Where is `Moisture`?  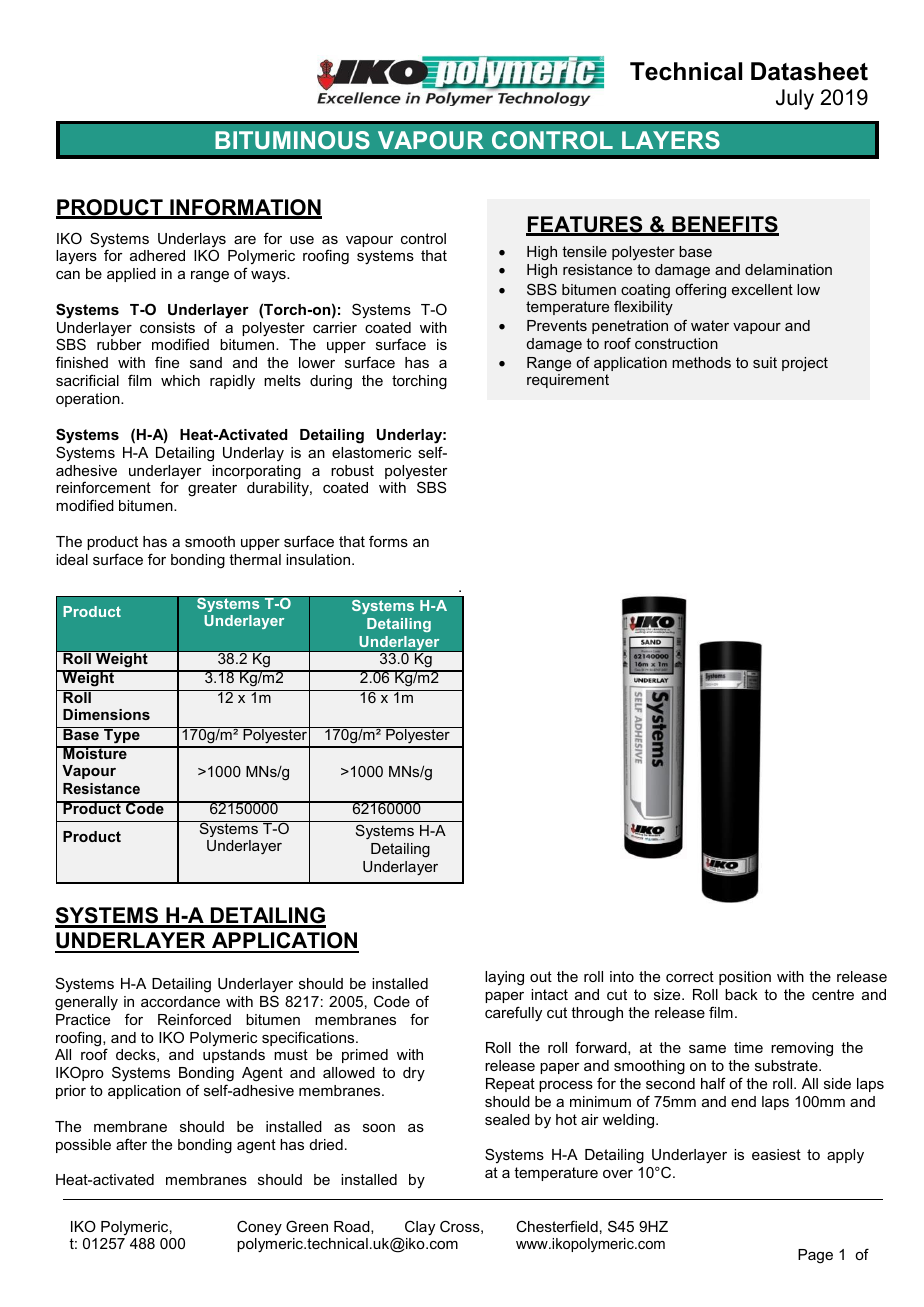
Moisture is located at coordinates (95, 752).
